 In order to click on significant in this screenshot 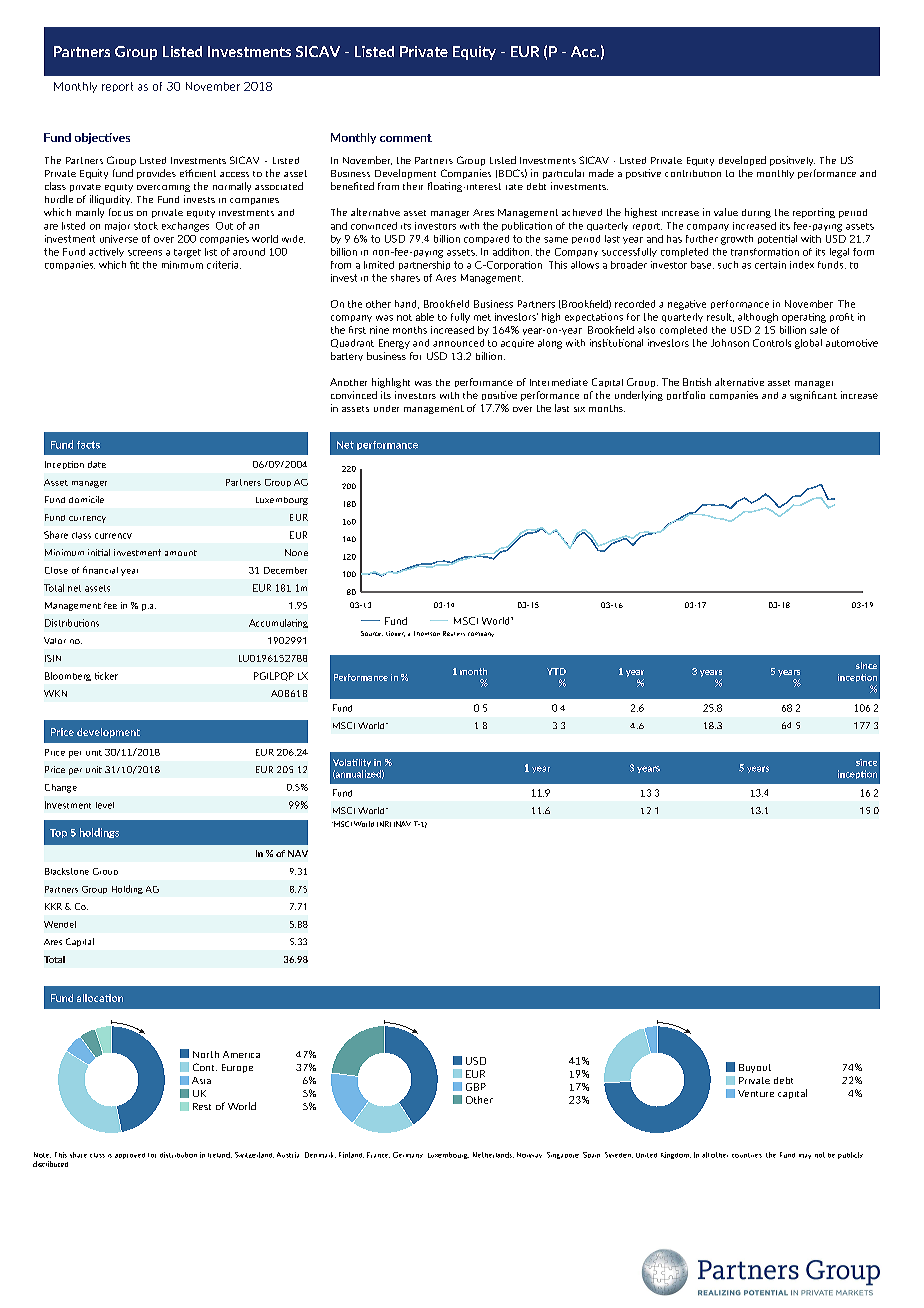, I will do `click(813, 396)`.
